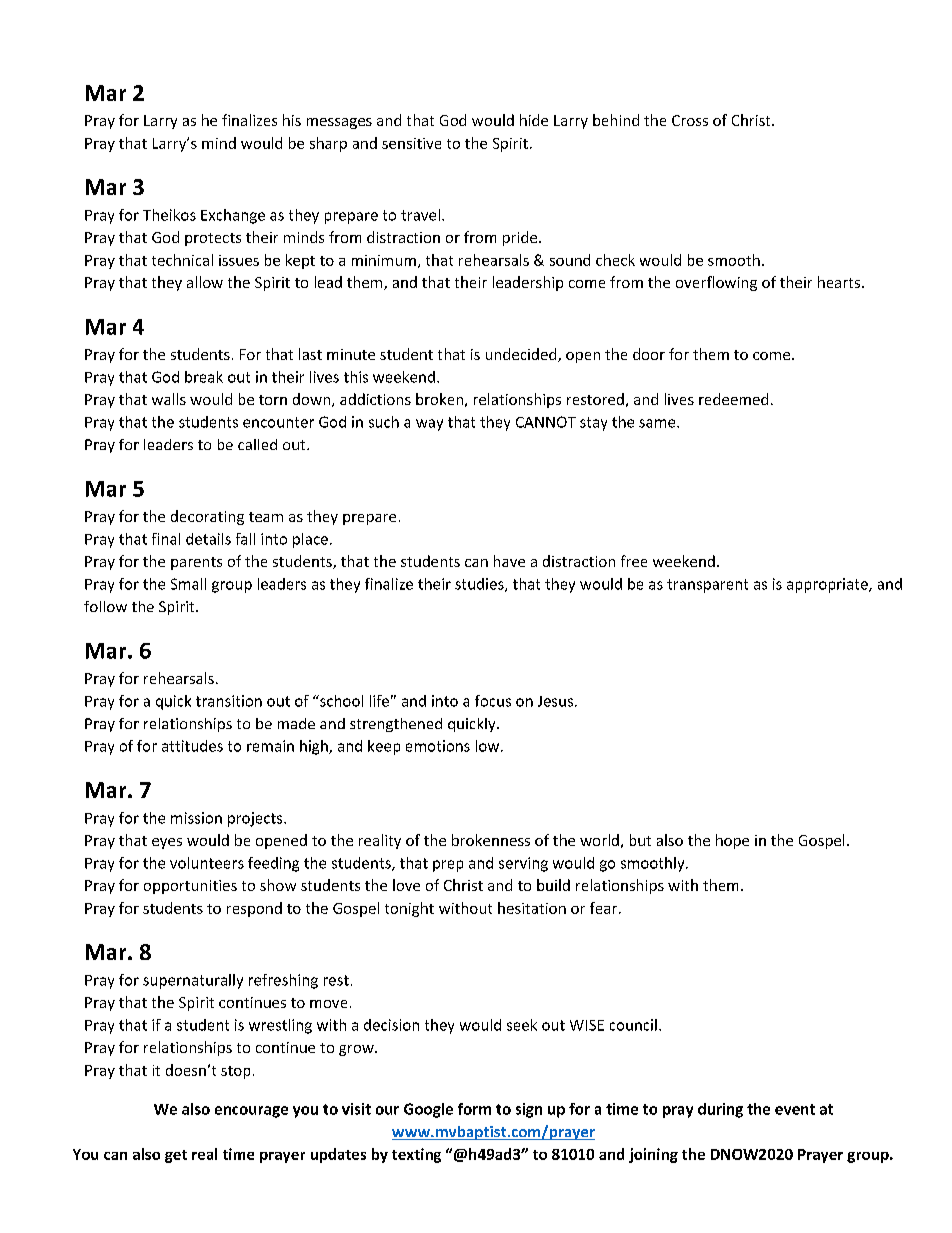  I want to click on fear, so click(605, 908).
